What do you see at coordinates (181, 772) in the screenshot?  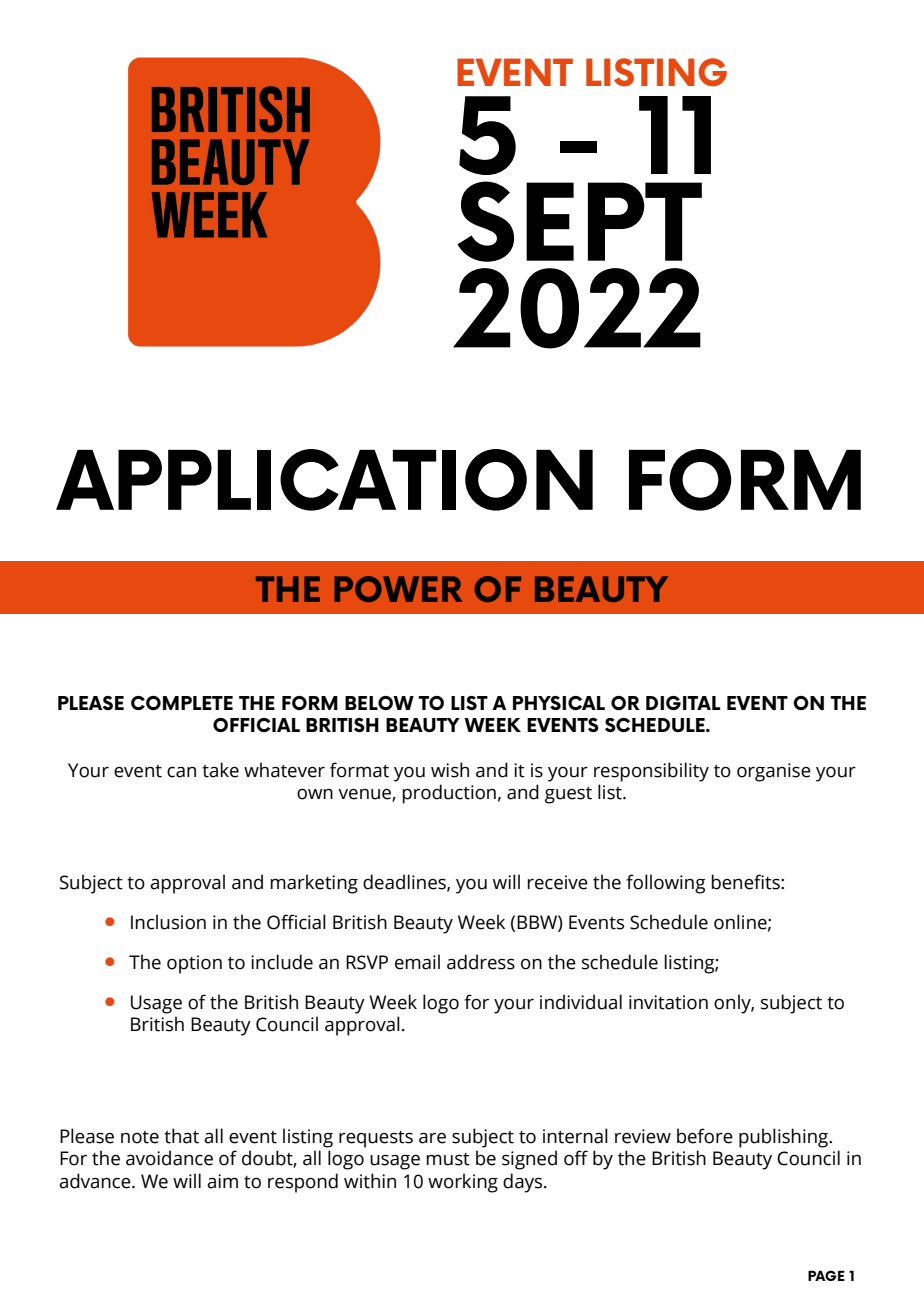 I see `can` at bounding box center [181, 772].
